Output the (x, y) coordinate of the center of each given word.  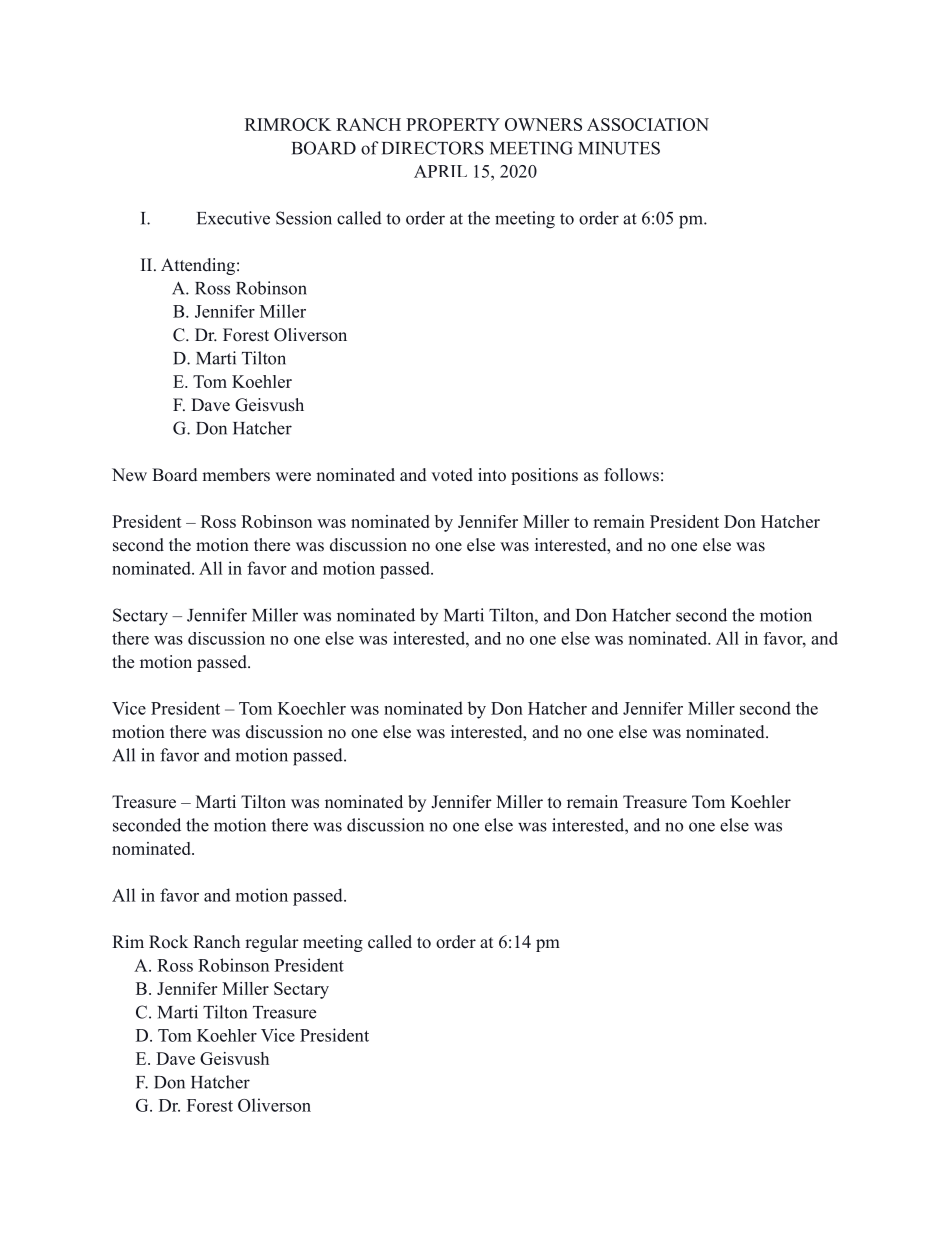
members (236, 475)
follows (631, 475)
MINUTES (619, 148)
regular (272, 943)
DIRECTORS (433, 148)
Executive (233, 218)
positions (544, 476)
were (293, 477)
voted (452, 475)
